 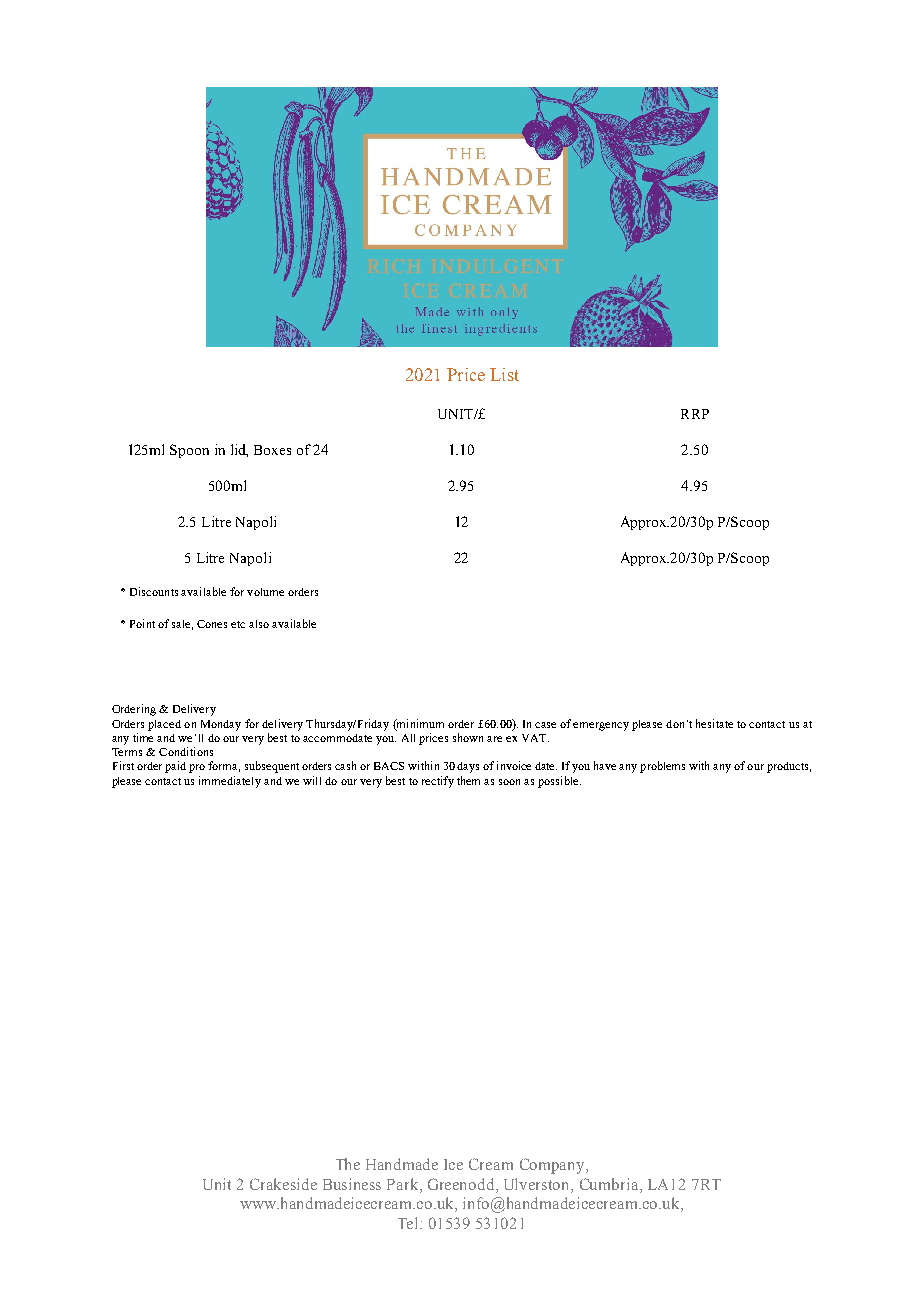 I want to click on Business, so click(x=352, y=1184).
